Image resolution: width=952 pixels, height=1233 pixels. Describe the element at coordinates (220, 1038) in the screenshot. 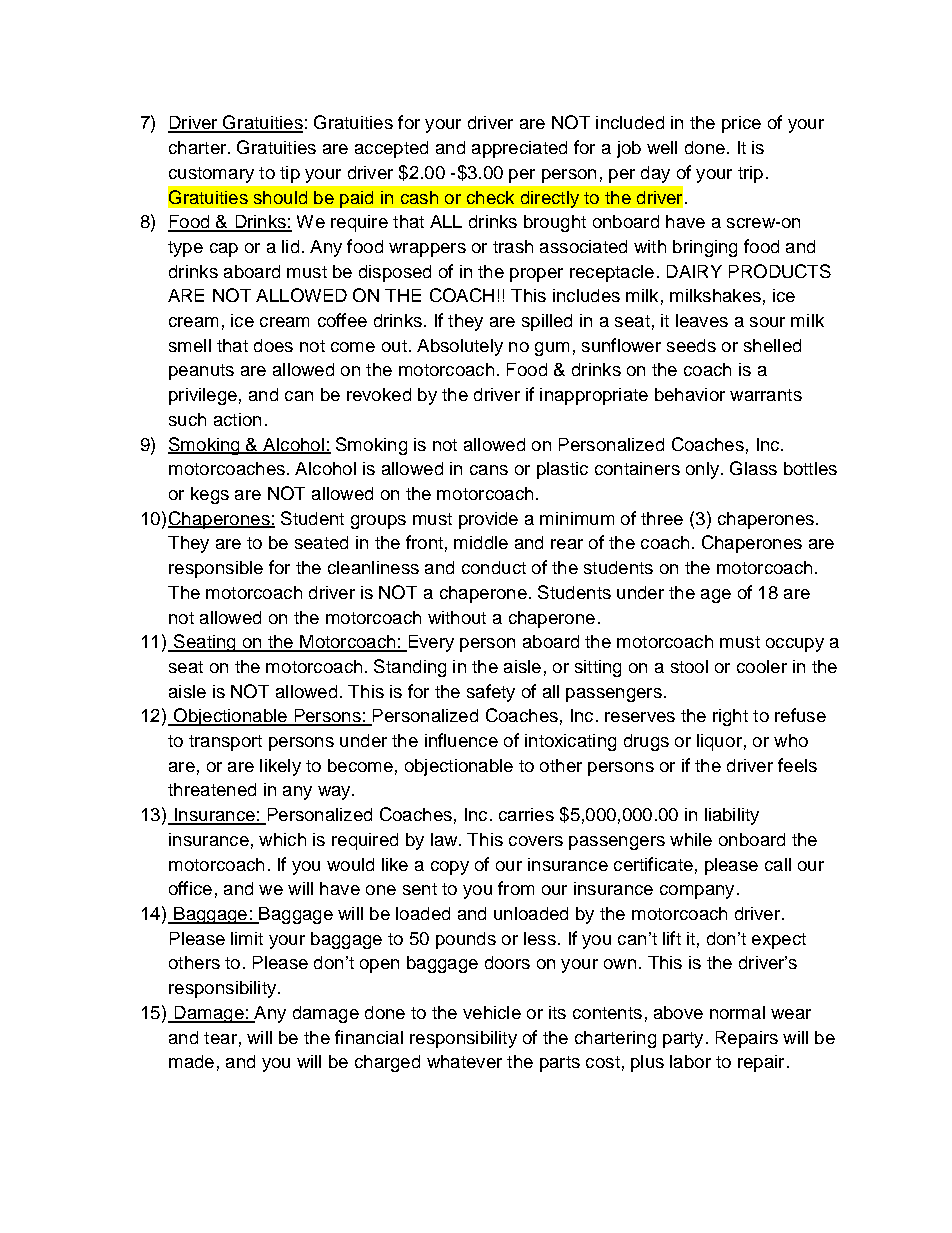

I see `tear` at that location.
